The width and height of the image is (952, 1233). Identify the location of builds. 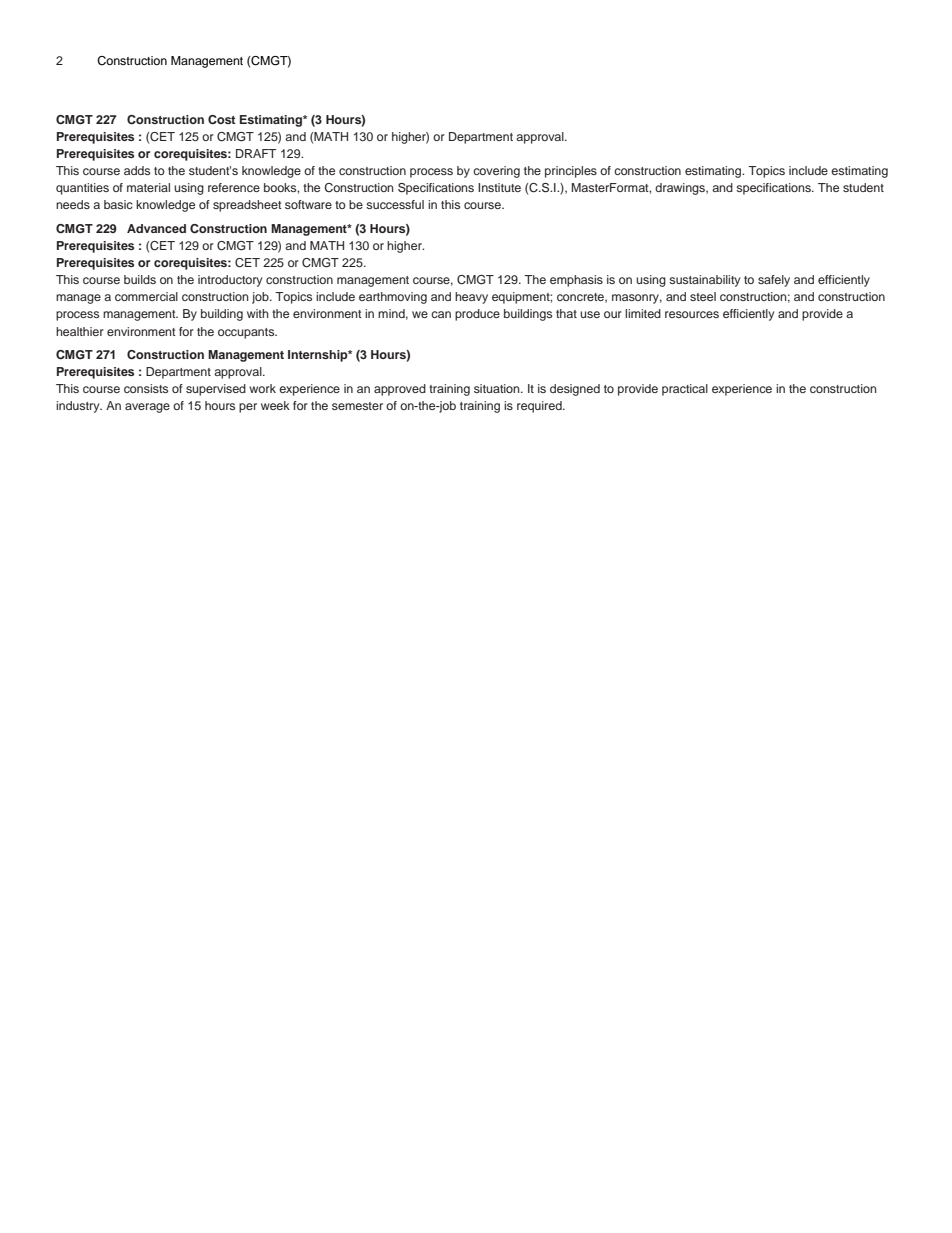
(140, 279).
